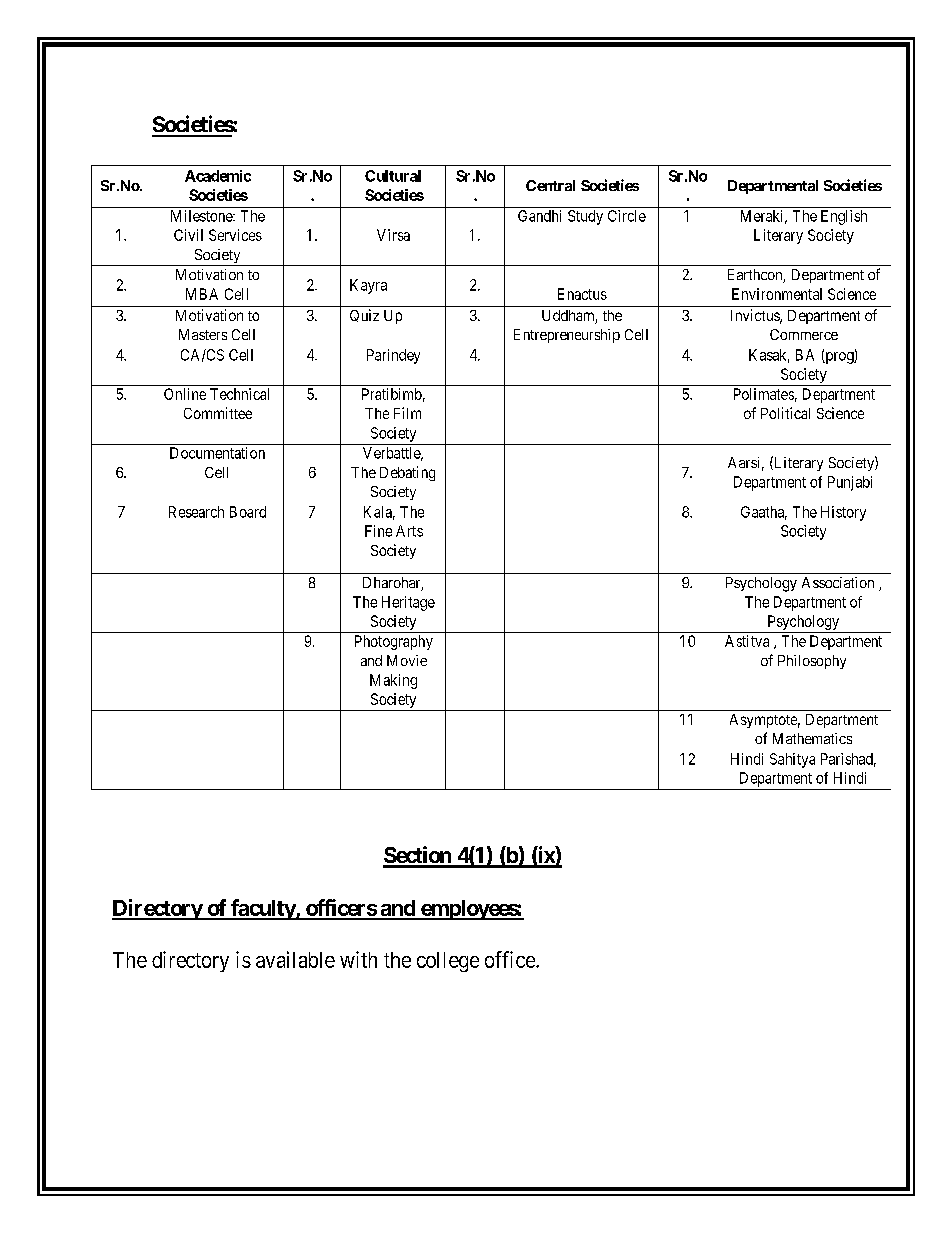 The height and width of the screenshot is (1233, 952). I want to click on Political, so click(785, 413).
